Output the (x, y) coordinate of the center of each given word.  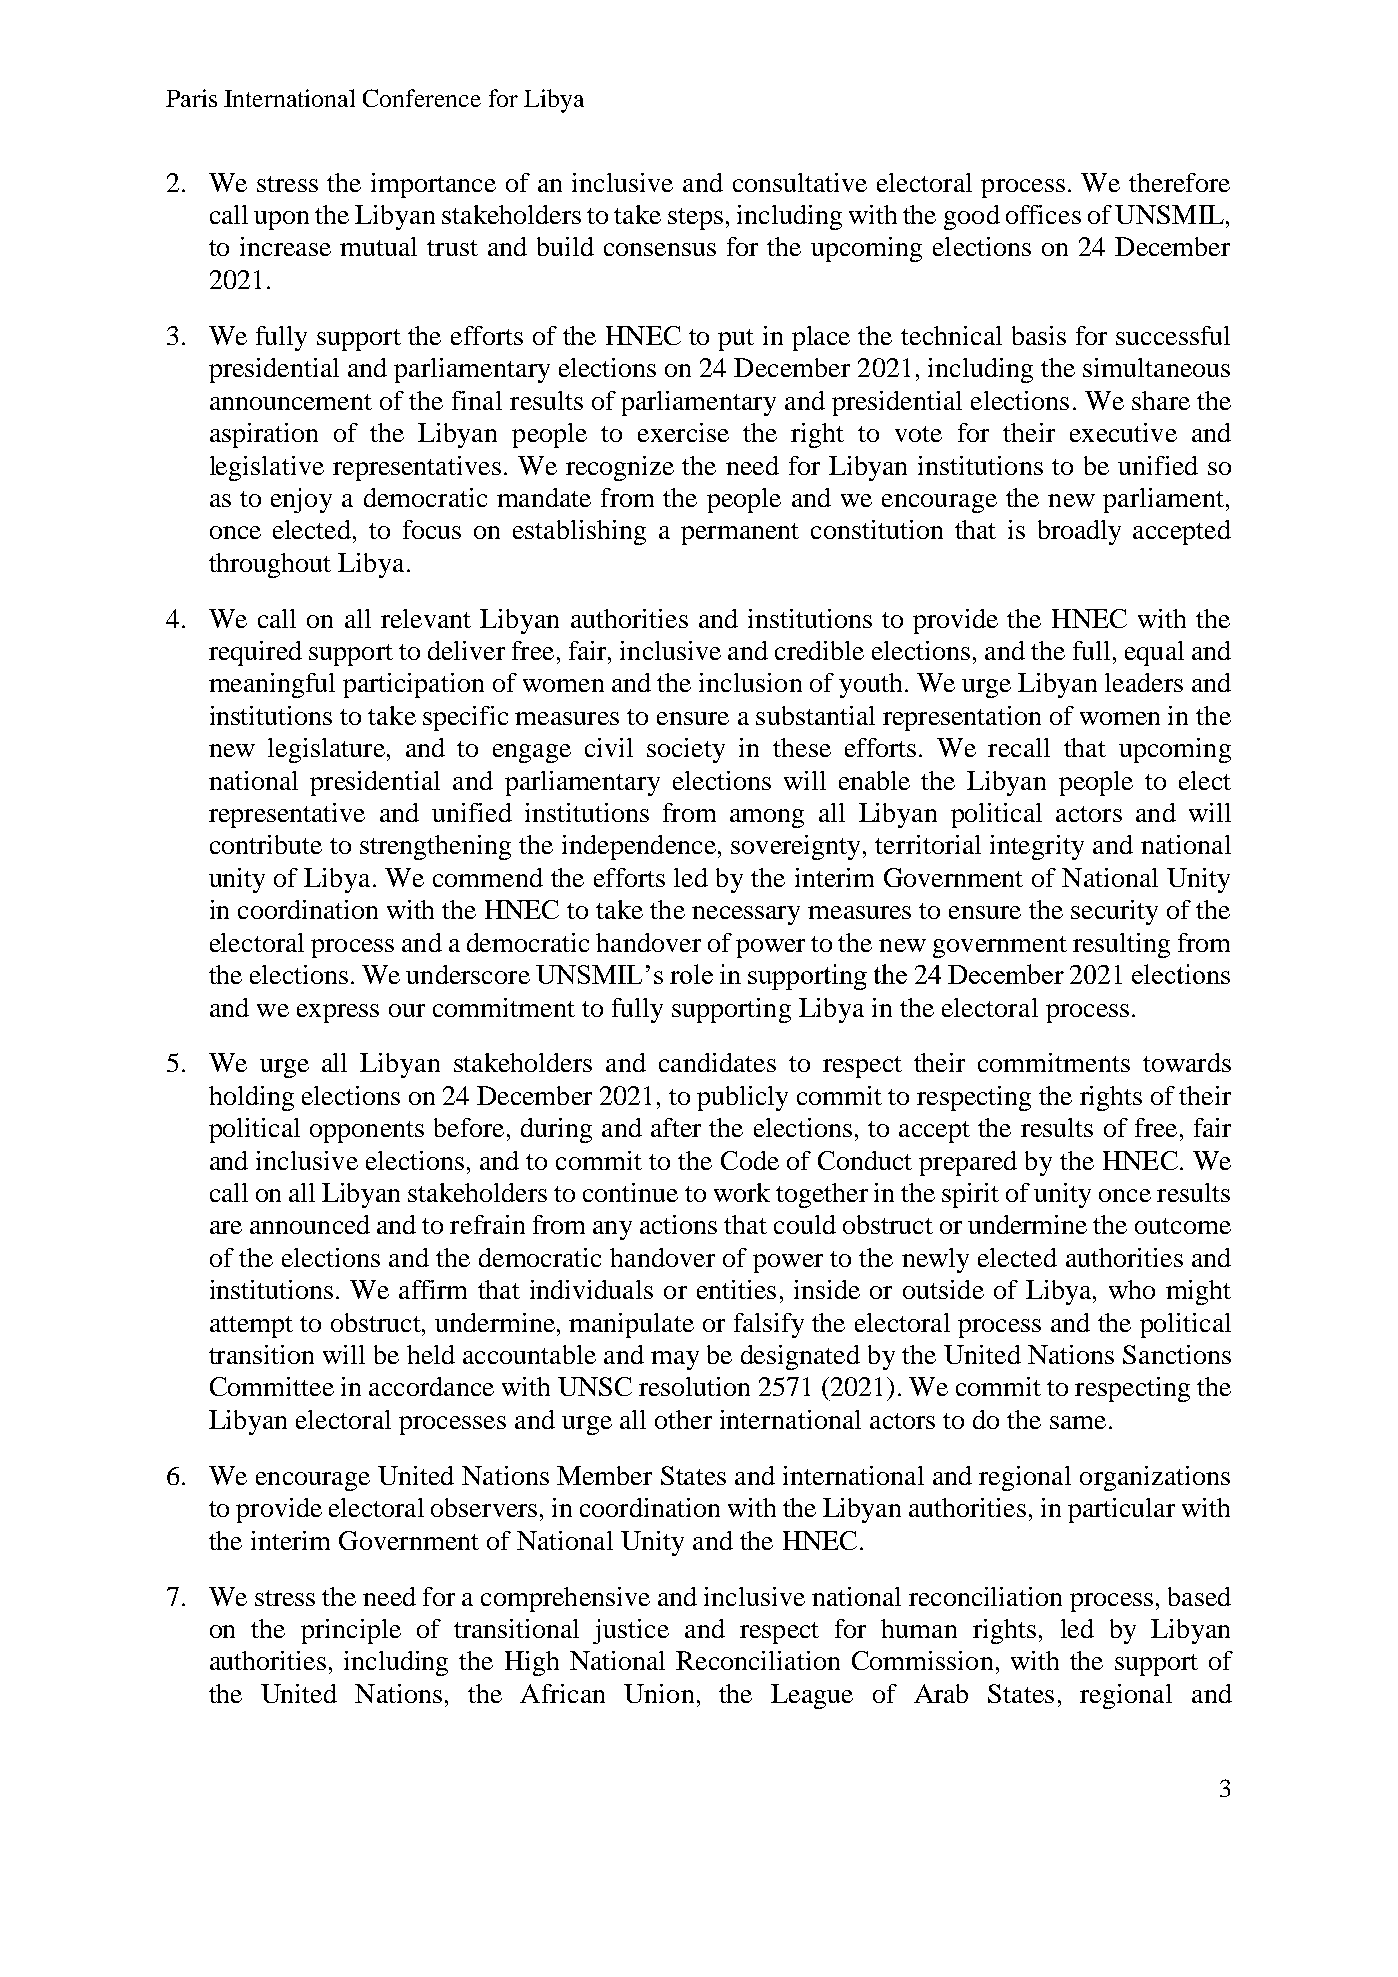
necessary (746, 915)
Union (659, 1693)
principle (351, 1631)
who (1132, 1289)
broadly (1079, 532)
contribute (266, 844)
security (1114, 912)
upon (281, 220)
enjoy (301, 500)
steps (695, 219)
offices (1043, 214)
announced (310, 1224)
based (1199, 1596)
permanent (740, 534)
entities (736, 1289)
